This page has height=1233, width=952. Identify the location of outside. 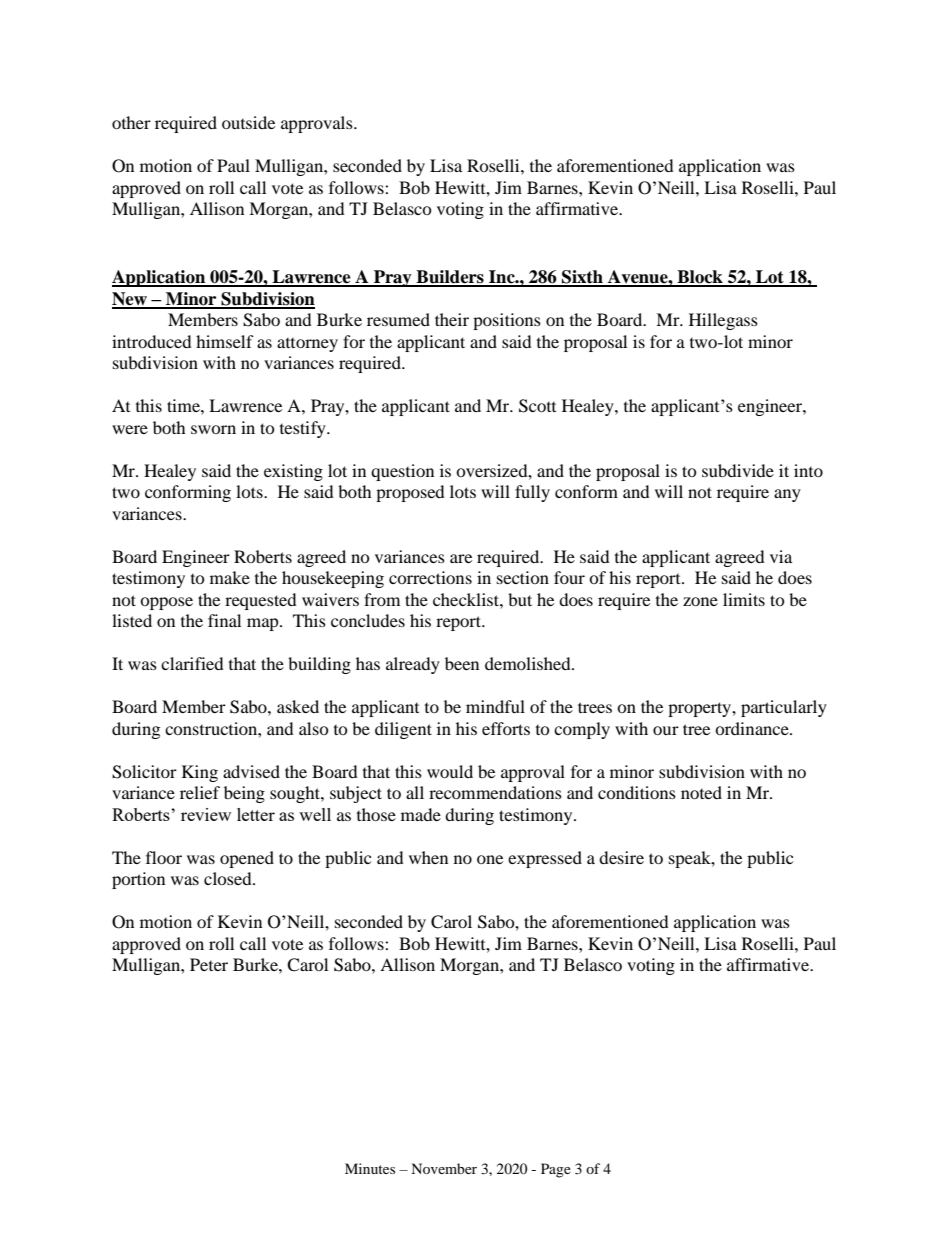
(248, 122).
